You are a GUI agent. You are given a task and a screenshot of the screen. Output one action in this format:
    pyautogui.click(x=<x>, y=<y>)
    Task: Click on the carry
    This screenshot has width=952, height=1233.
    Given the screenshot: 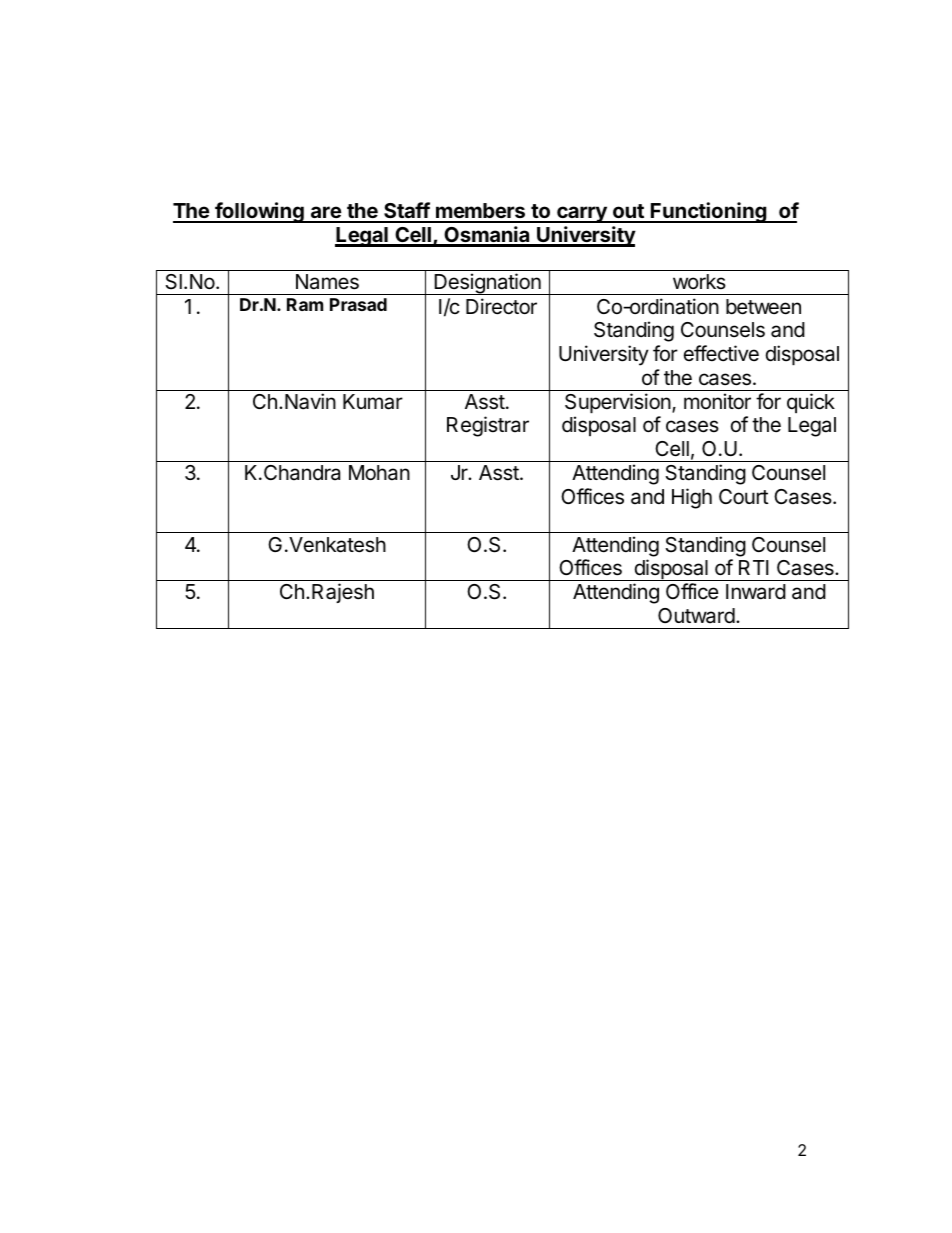 What is the action you would take?
    pyautogui.click(x=582, y=214)
